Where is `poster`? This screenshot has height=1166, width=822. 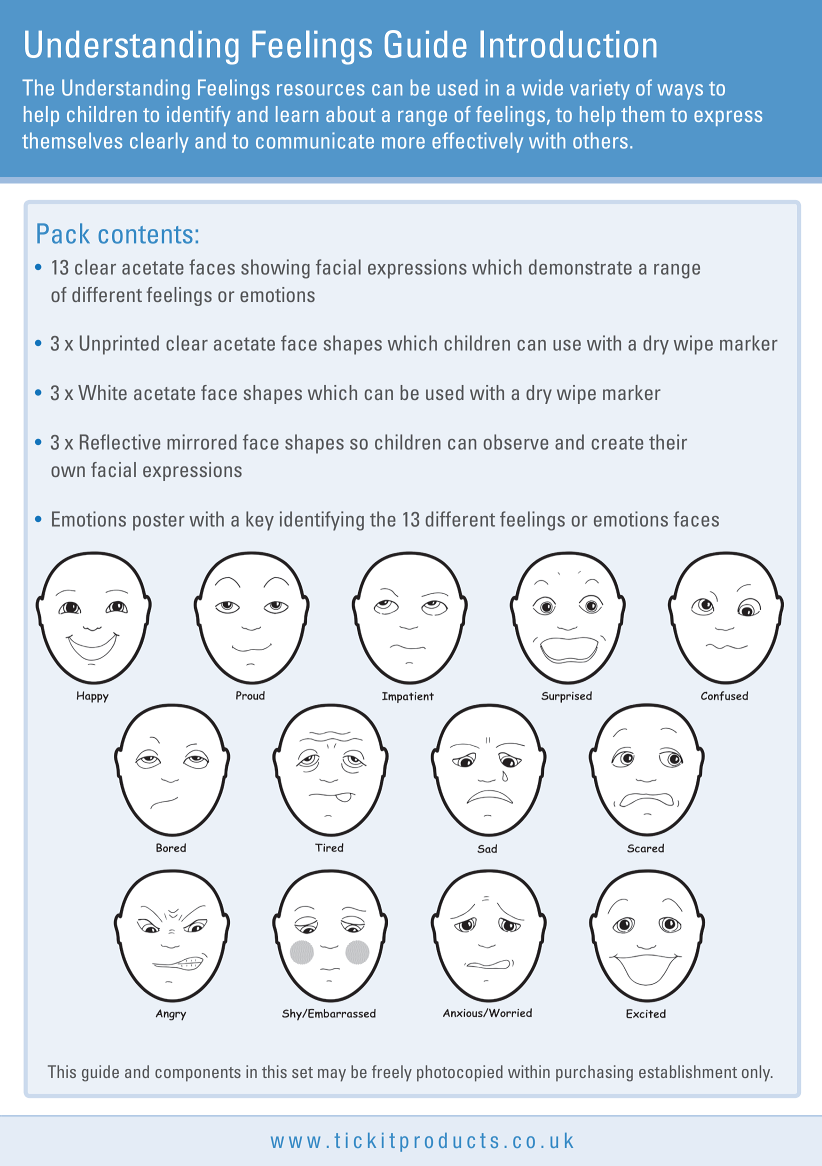
poster is located at coordinates (159, 522).
